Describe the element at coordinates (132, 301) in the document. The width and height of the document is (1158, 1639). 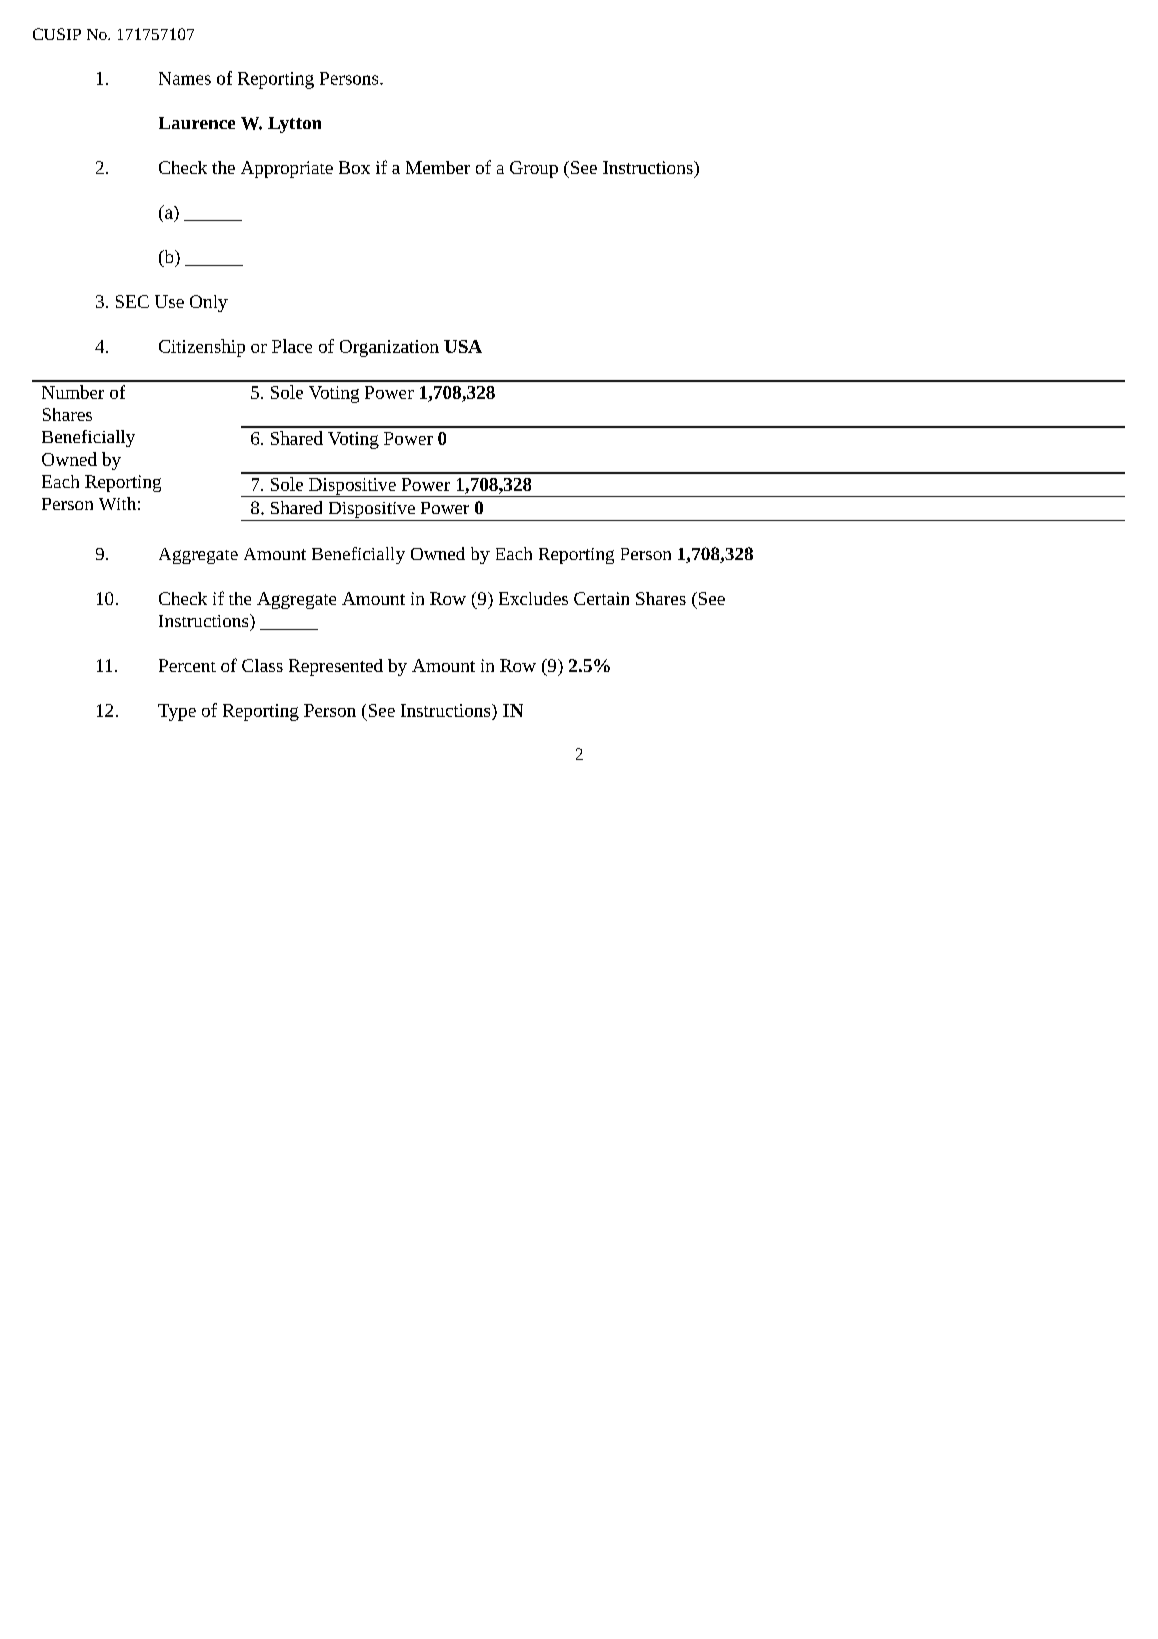
I see `SEC` at that location.
